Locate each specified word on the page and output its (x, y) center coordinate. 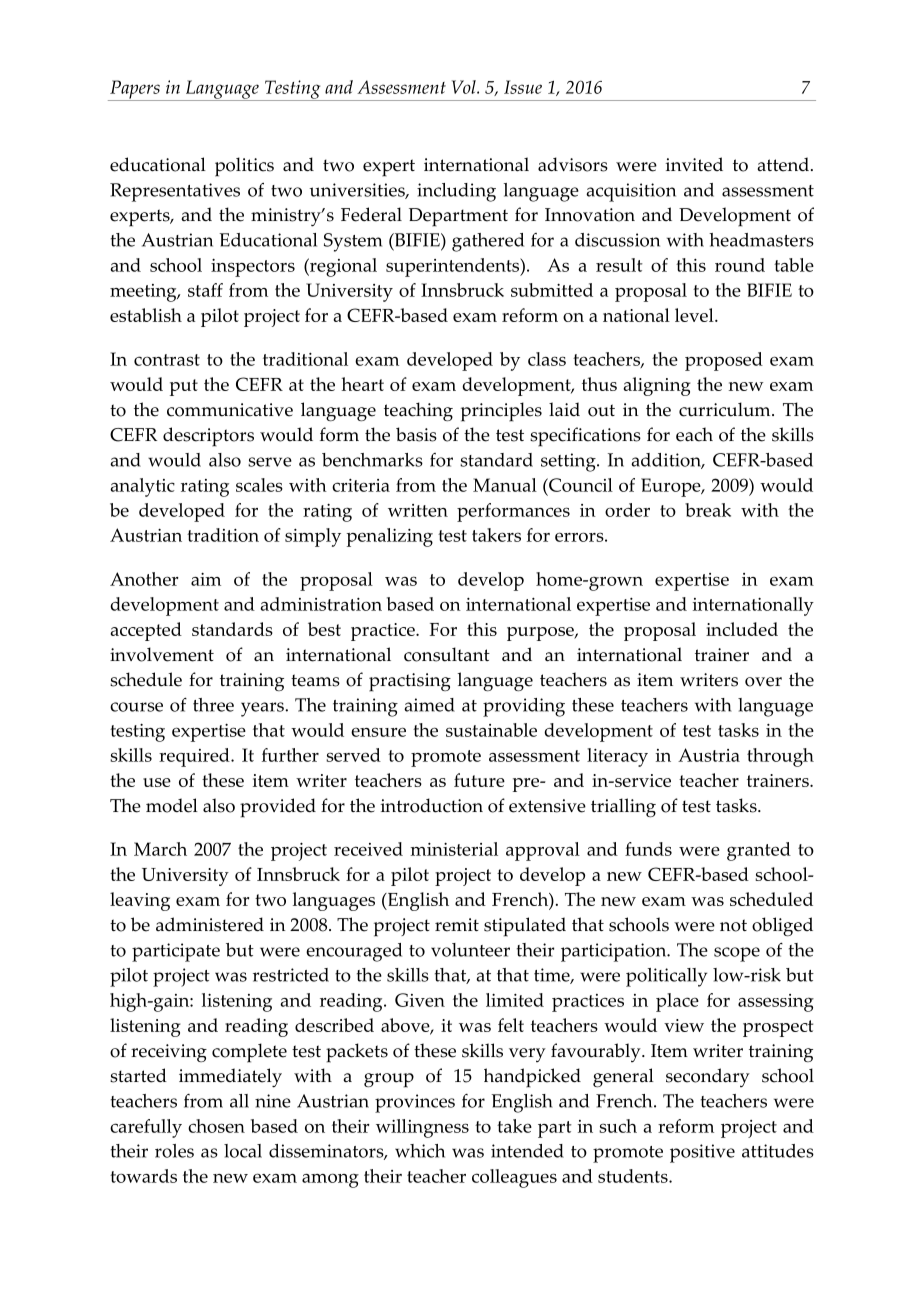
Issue (523, 87)
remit (457, 925)
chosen (216, 1126)
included (742, 629)
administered (210, 924)
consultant (447, 654)
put (184, 387)
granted (759, 851)
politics (244, 167)
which (420, 1151)
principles (501, 412)
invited (694, 164)
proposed (724, 361)
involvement (162, 654)
